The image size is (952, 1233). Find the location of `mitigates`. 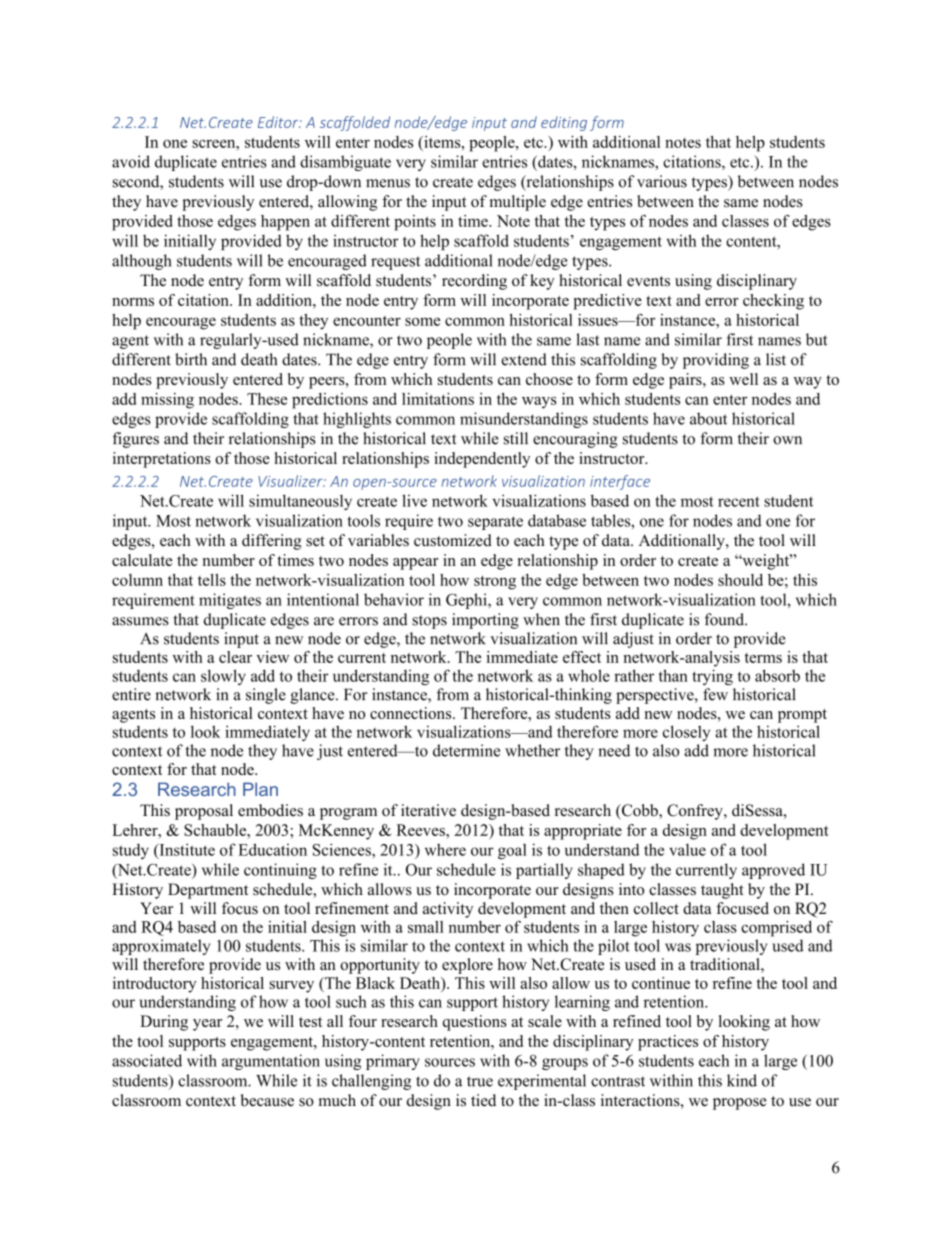

mitigates is located at coordinates (230, 601).
